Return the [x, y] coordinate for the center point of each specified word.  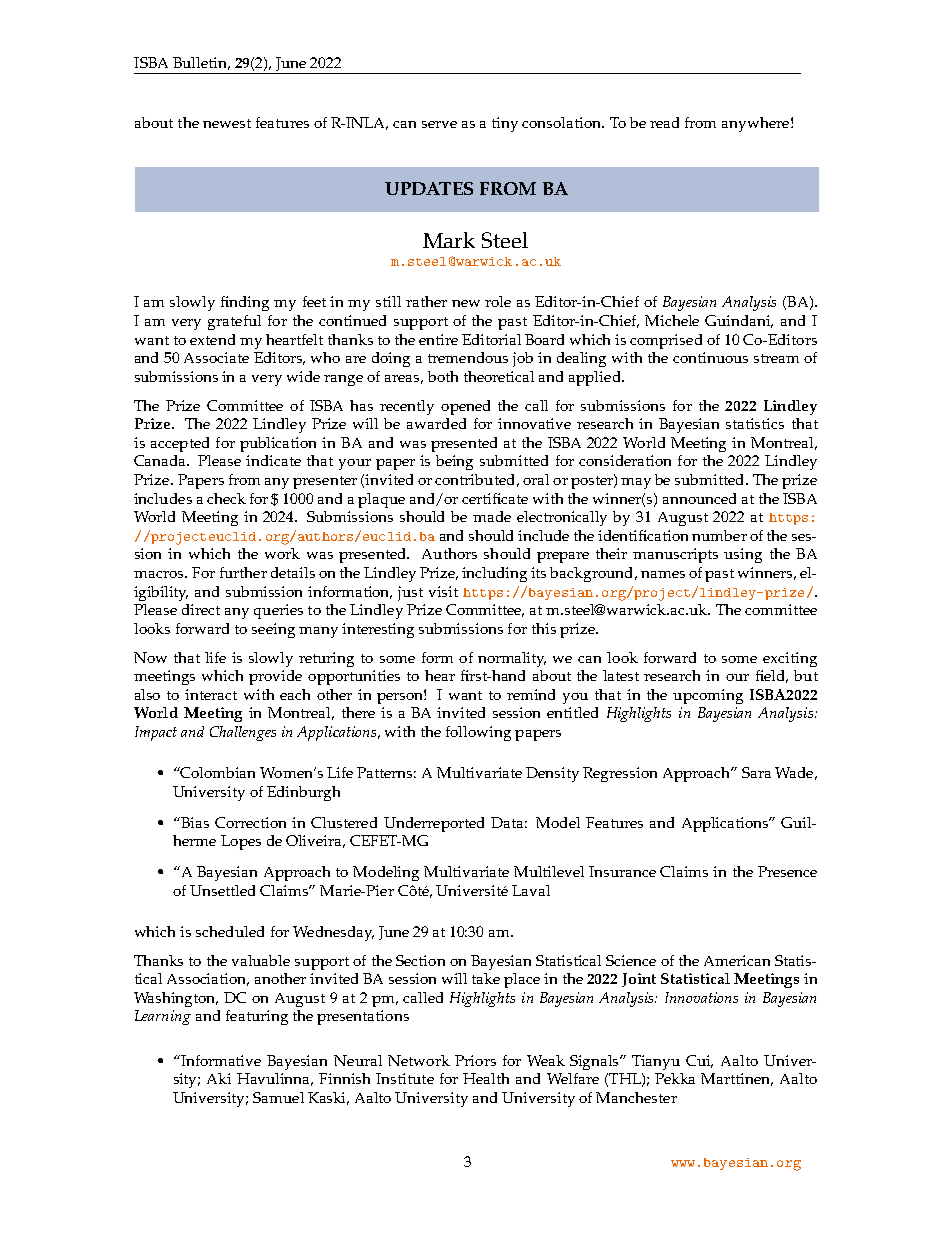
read [664, 122]
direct [201, 609]
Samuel [278, 1097]
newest [227, 123]
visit [443, 591]
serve [439, 124]
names [663, 574]
